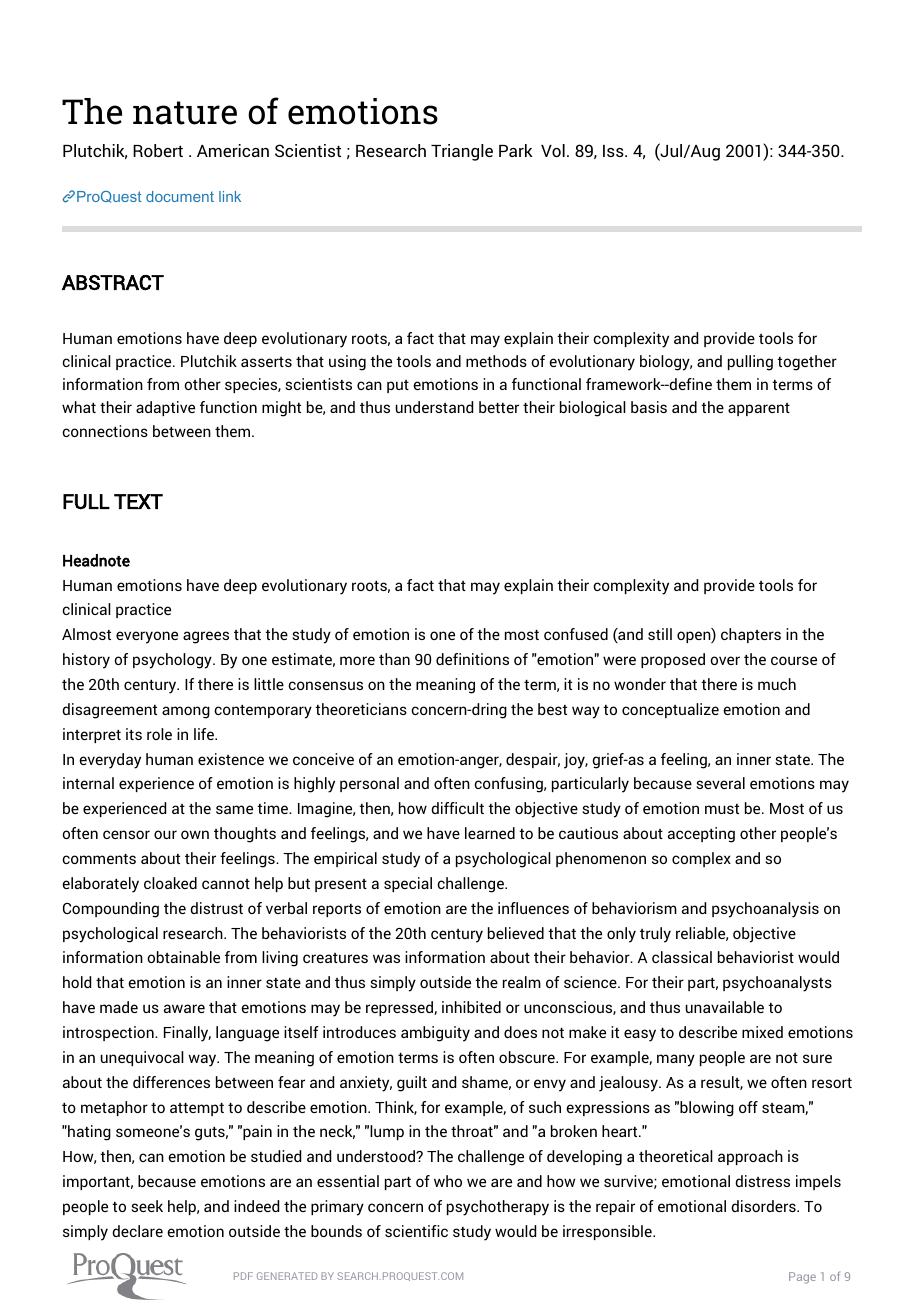  I want to click on disorders, so click(764, 1206).
